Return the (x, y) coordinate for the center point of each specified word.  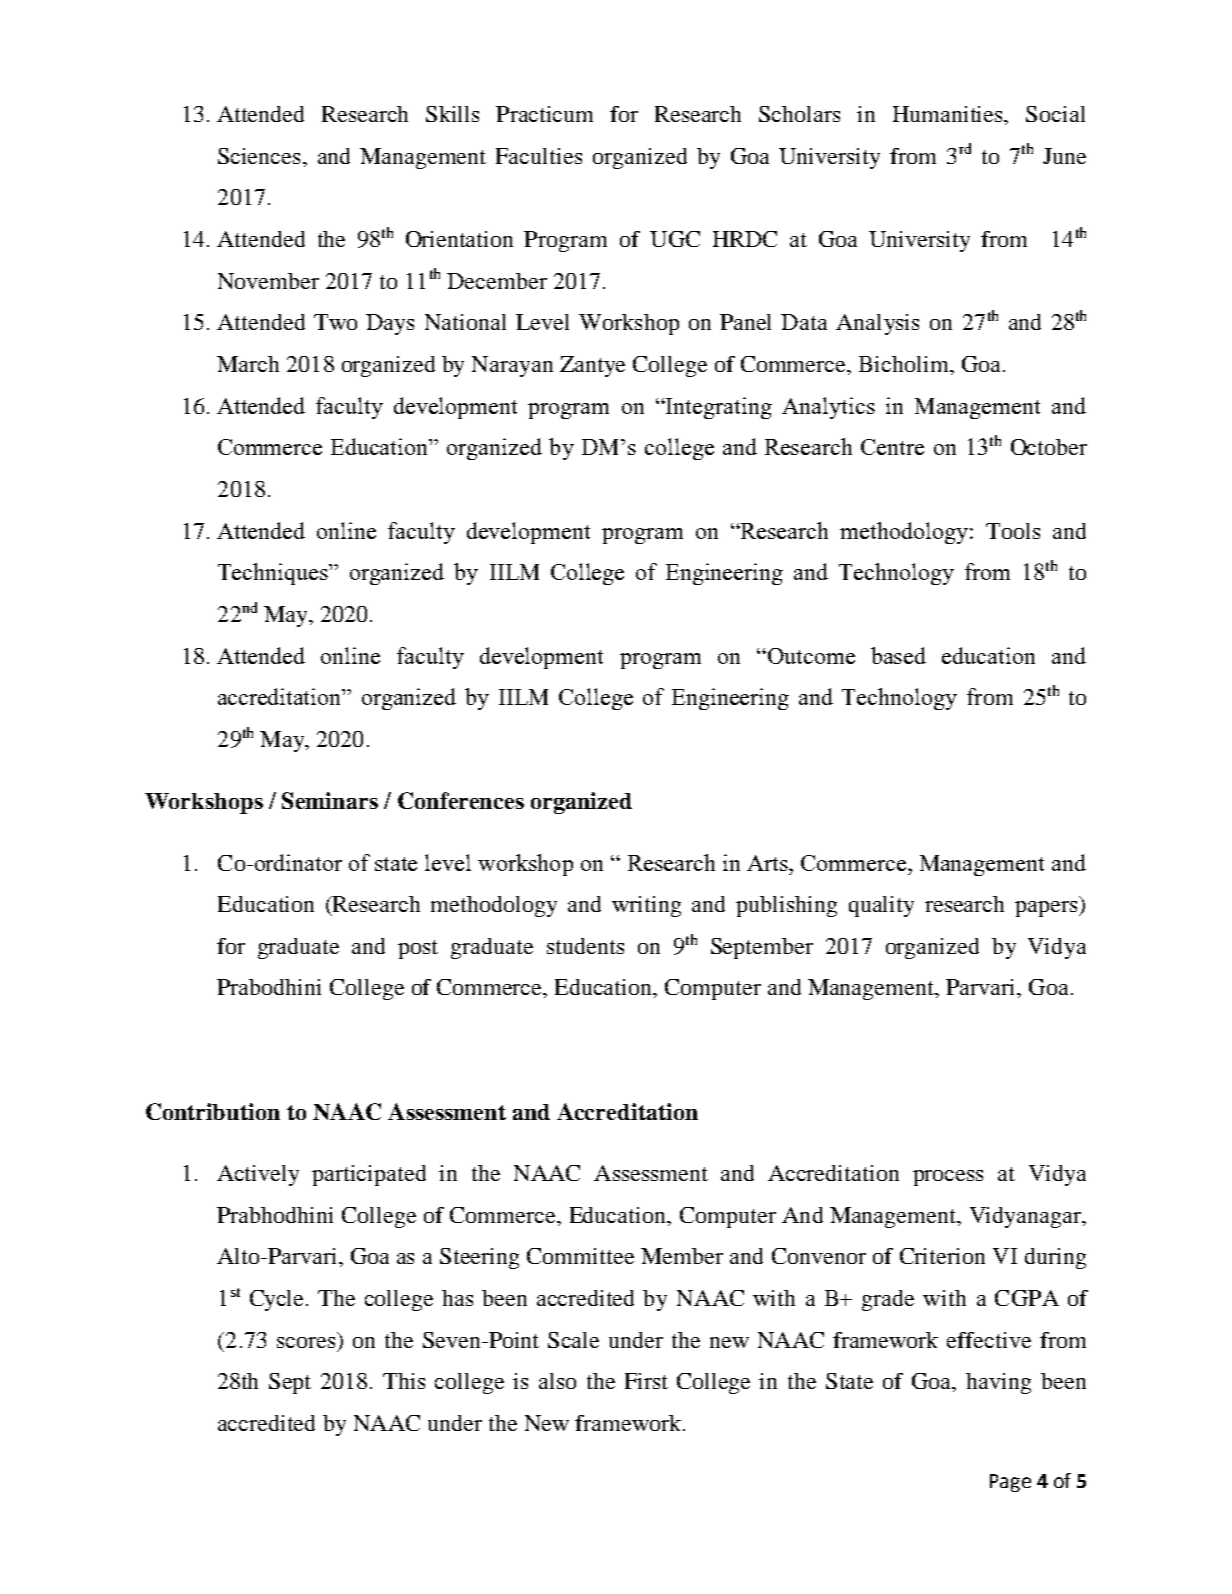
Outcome (811, 656)
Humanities (949, 115)
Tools (1013, 531)
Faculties (539, 156)
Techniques (274, 574)
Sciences (259, 156)
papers (1047, 909)
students (585, 946)
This (404, 1381)
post (418, 949)
